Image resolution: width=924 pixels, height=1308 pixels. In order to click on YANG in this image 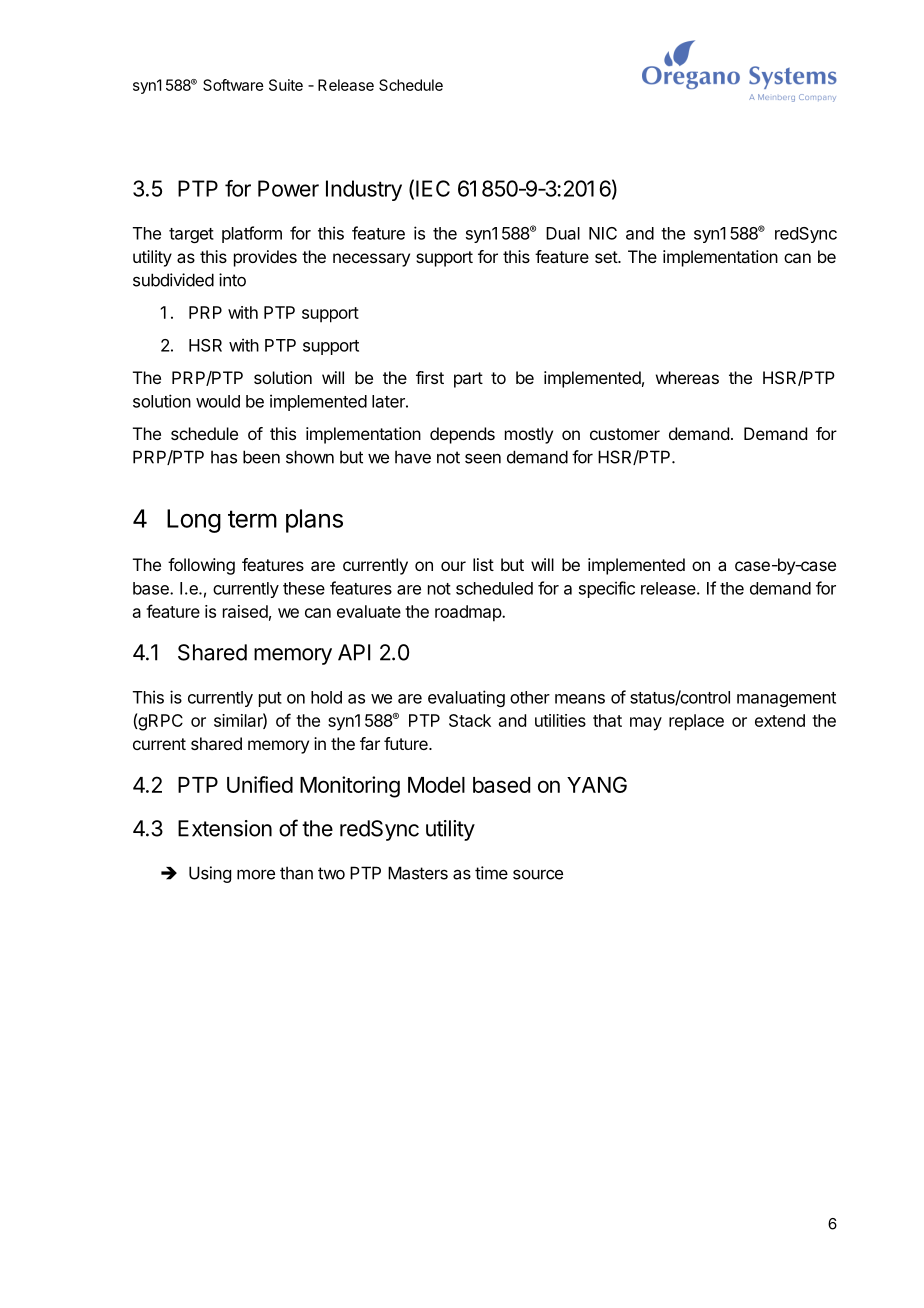, I will do `click(597, 784)`.
